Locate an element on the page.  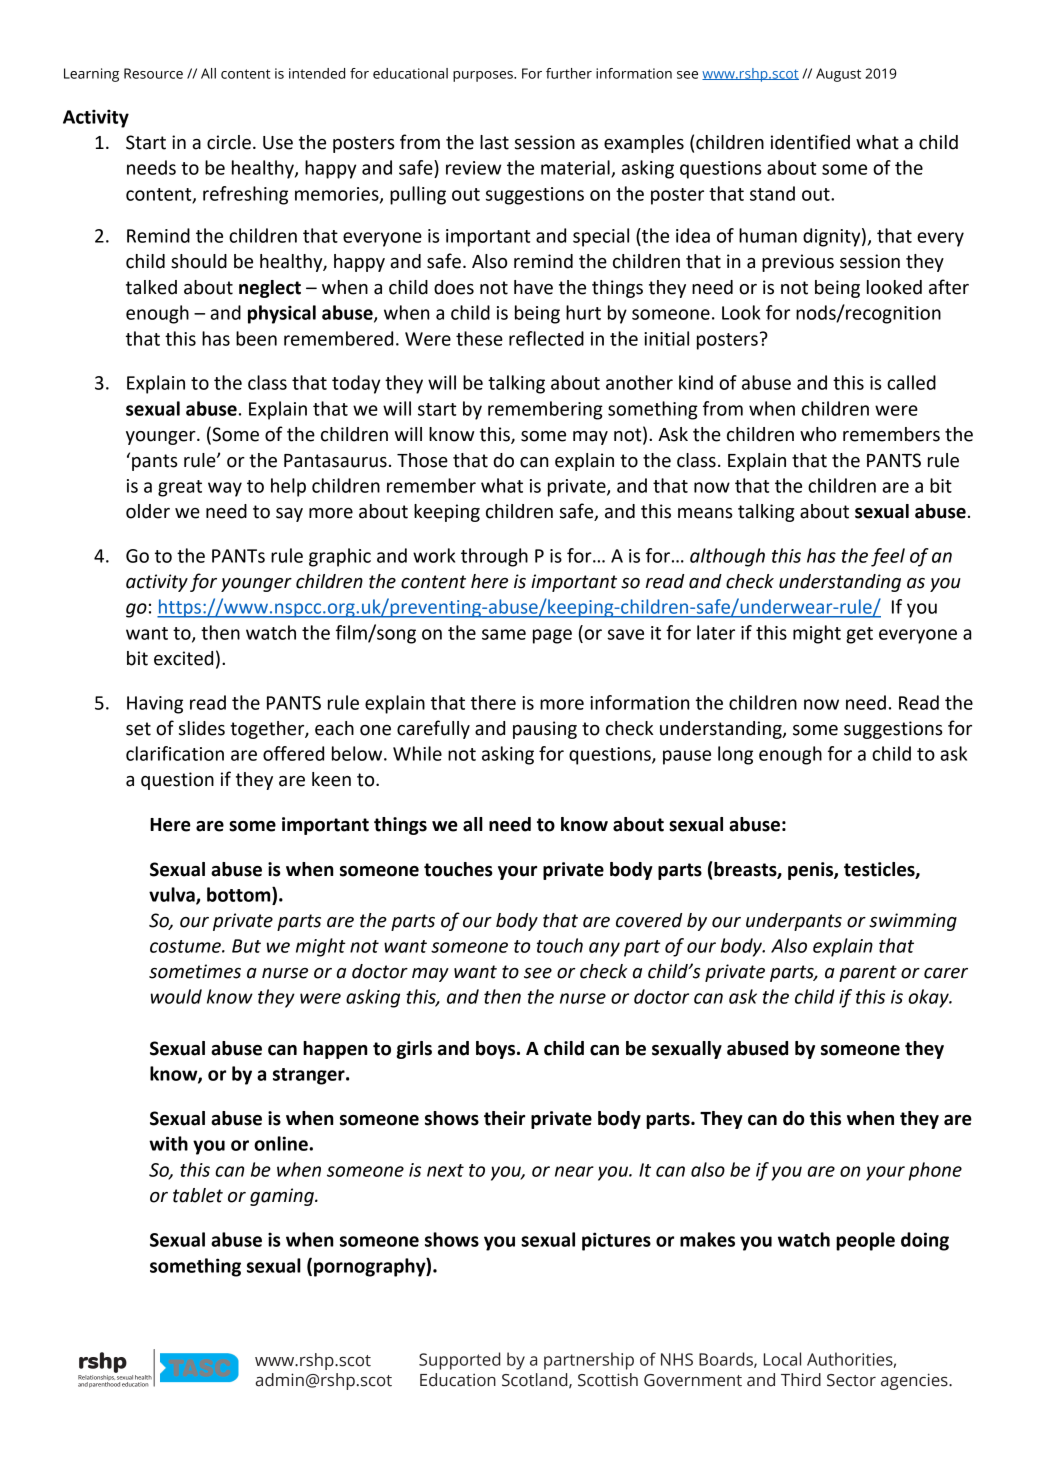
Sector is located at coordinates (851, 1380).
